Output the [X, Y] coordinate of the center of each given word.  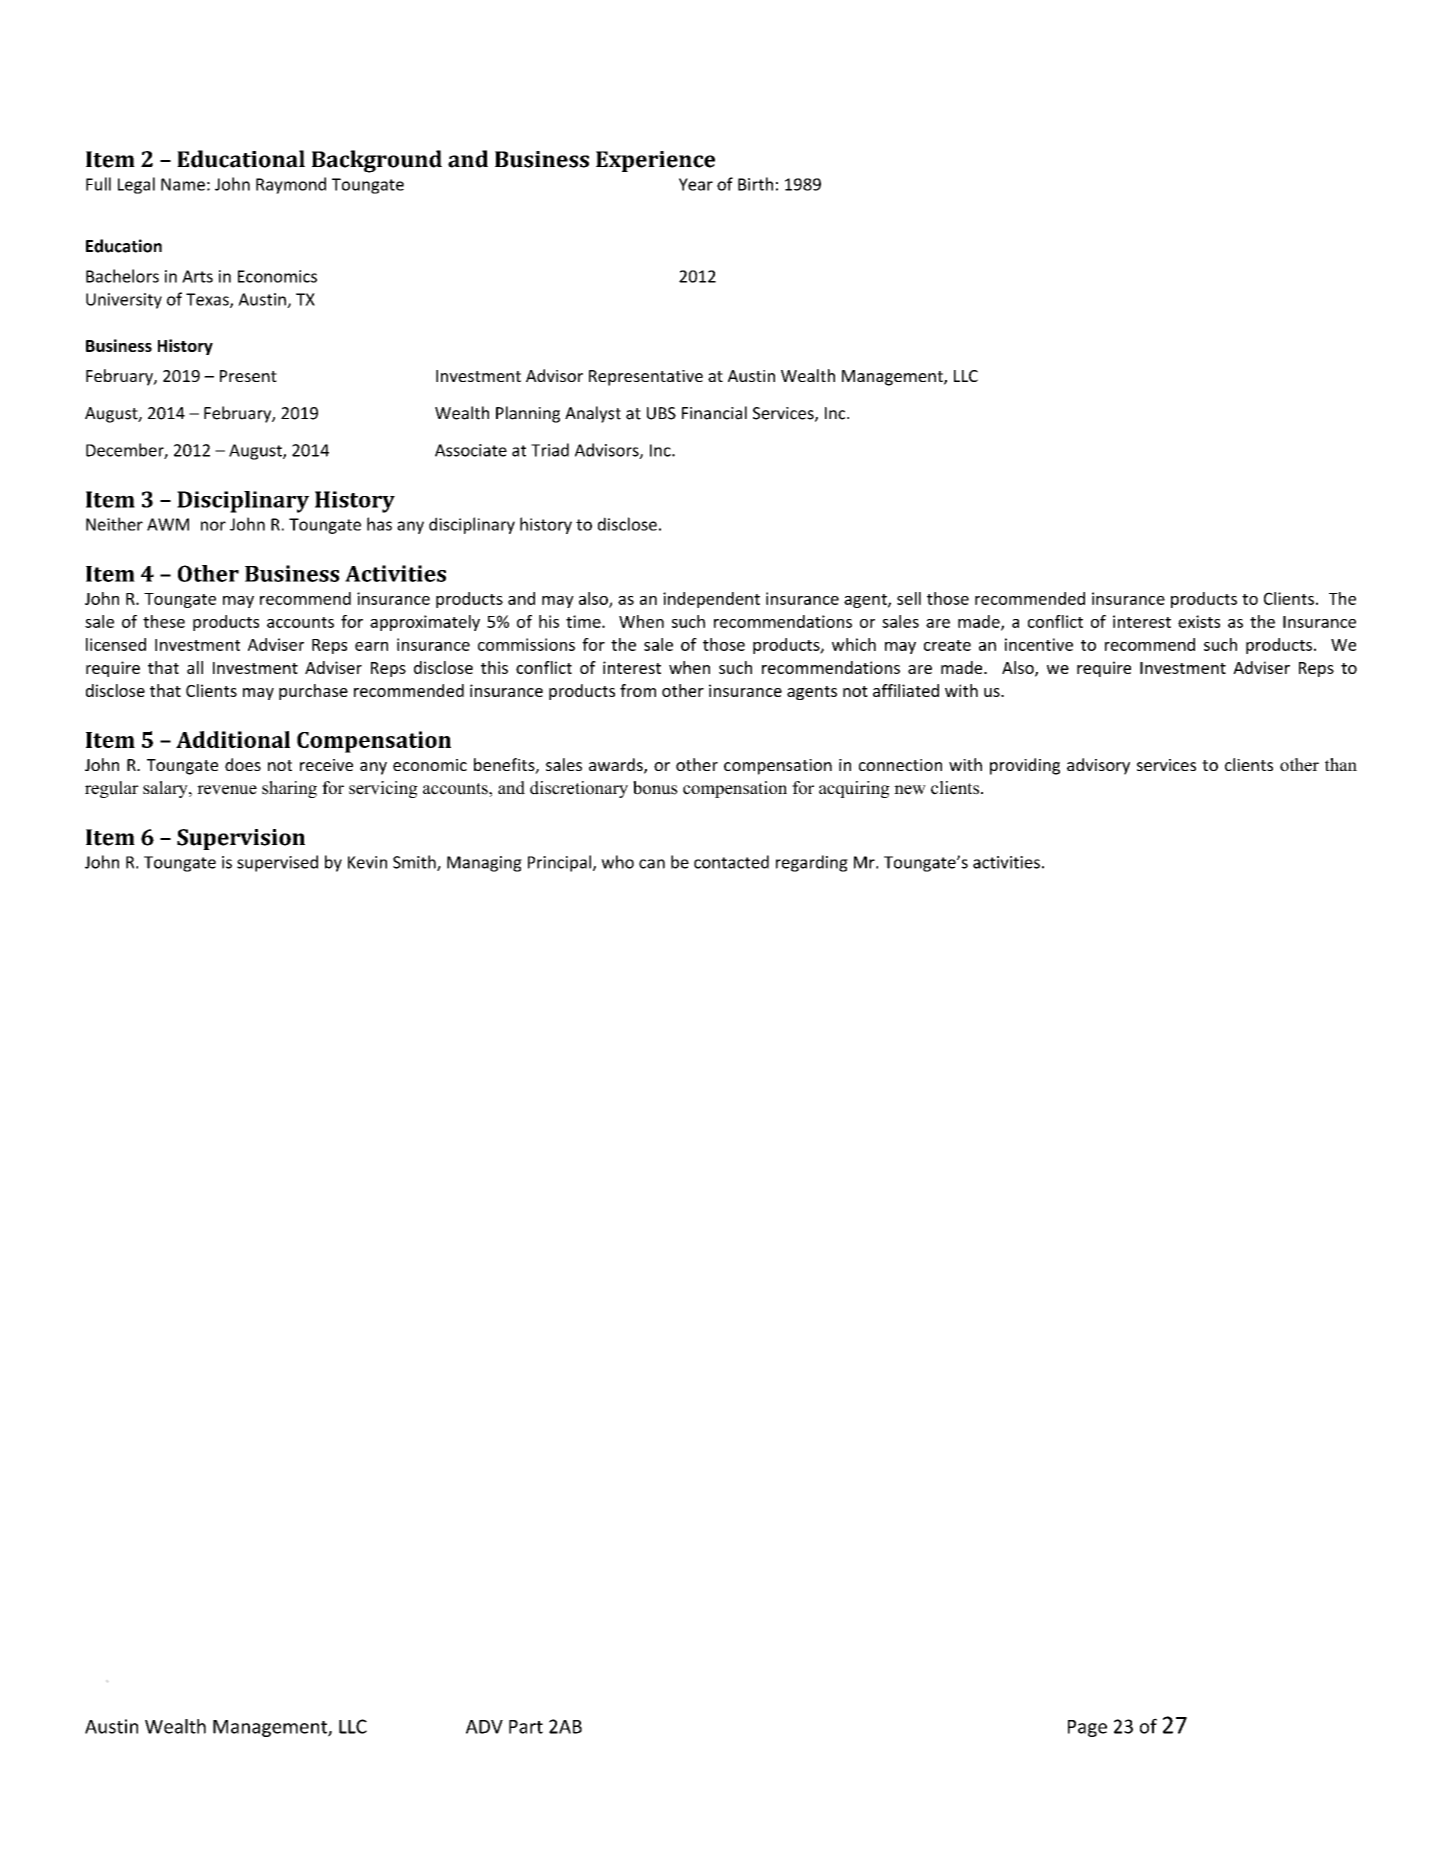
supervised [277, 863]
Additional [233, 739]
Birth [755, 184]
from [638, 690]
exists [1199, 621]
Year [696, 184]
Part [526, 1727]
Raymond [291, 185]
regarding [812, 863]
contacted [731, 862]
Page [1087, 1728]
